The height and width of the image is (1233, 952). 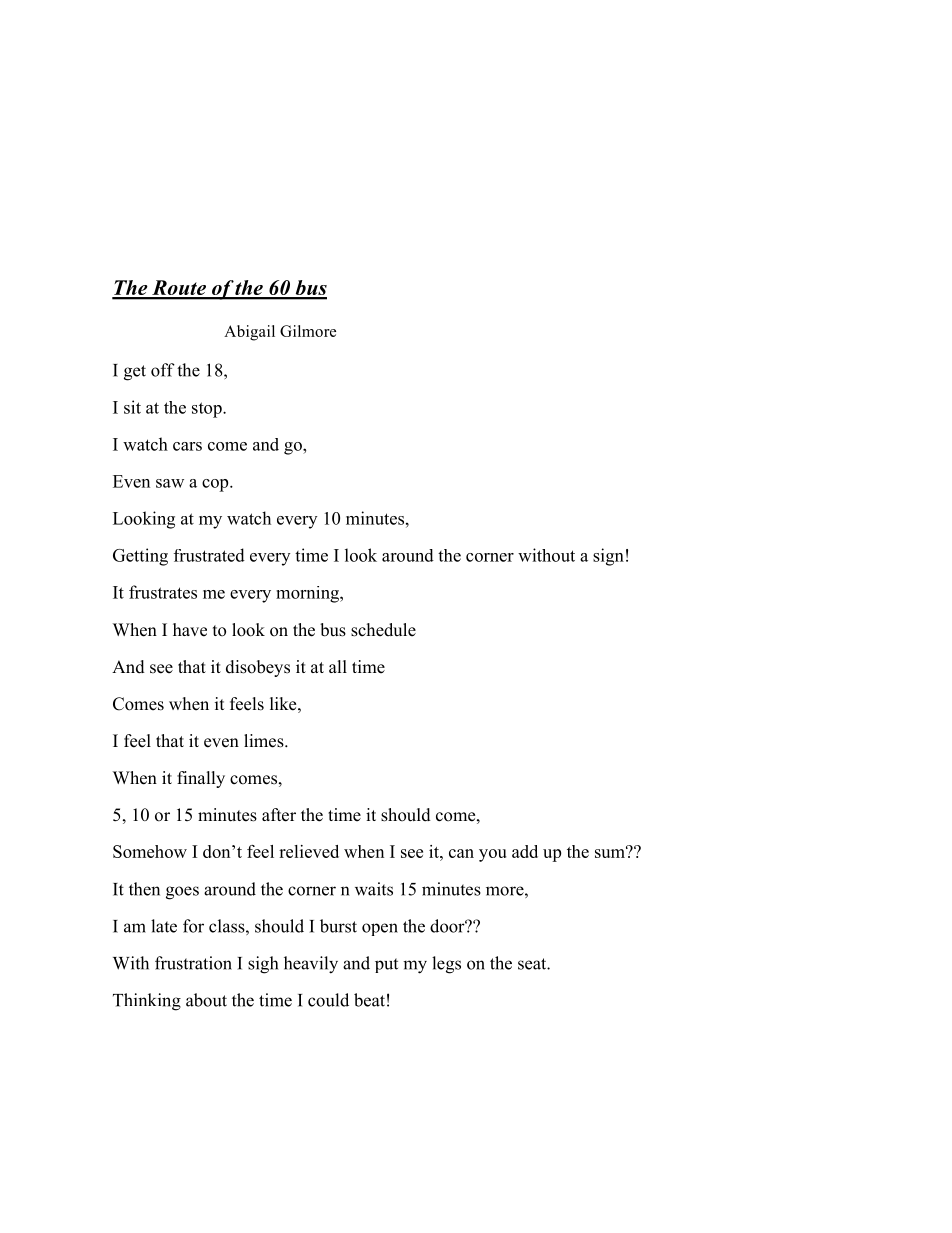 I want to click on have, so click(x=190, y=630).
